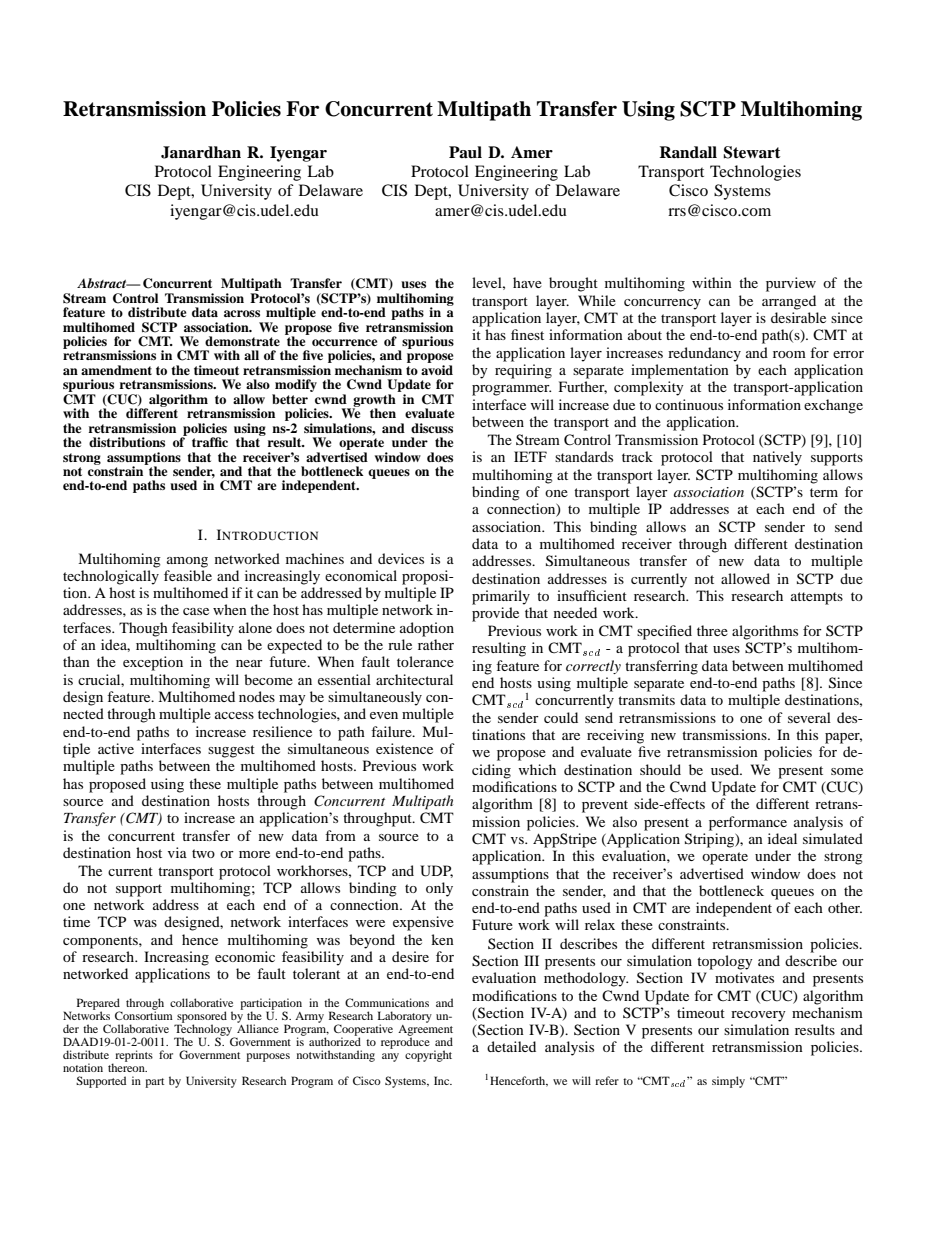  Describe the element at coordinates (428, 1056) in the document. I see `copyright` at that location.
